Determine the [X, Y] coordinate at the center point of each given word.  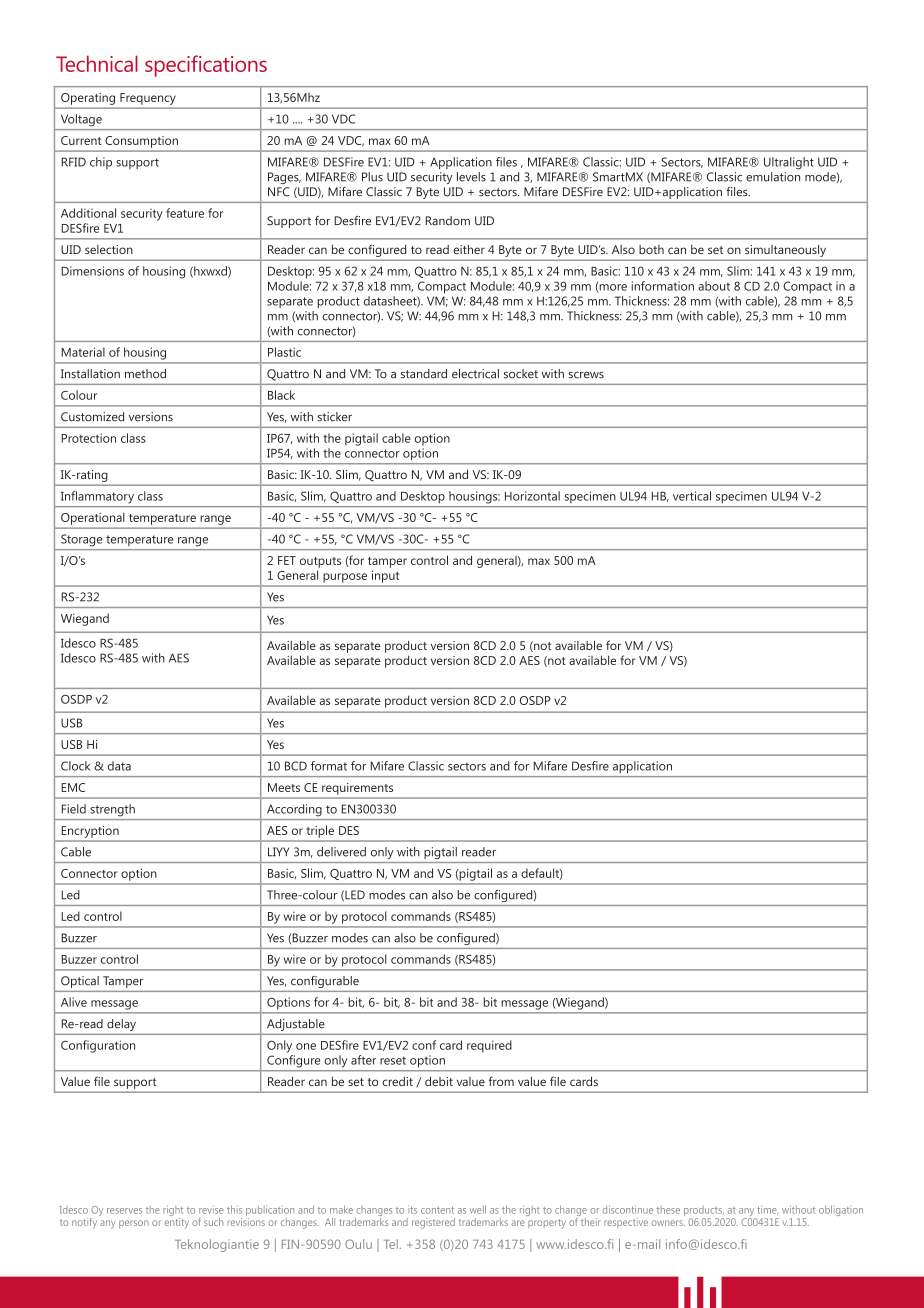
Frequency [147, 99]
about [714, 286]
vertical [692, 496]
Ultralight [789, 163]
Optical [80, 982]
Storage [81, 540]
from [501, 1081]
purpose [345, 578]
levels [471, 177]
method [145, 374]
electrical [475, 374]
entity [177, 1222]
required [489, 1046]
